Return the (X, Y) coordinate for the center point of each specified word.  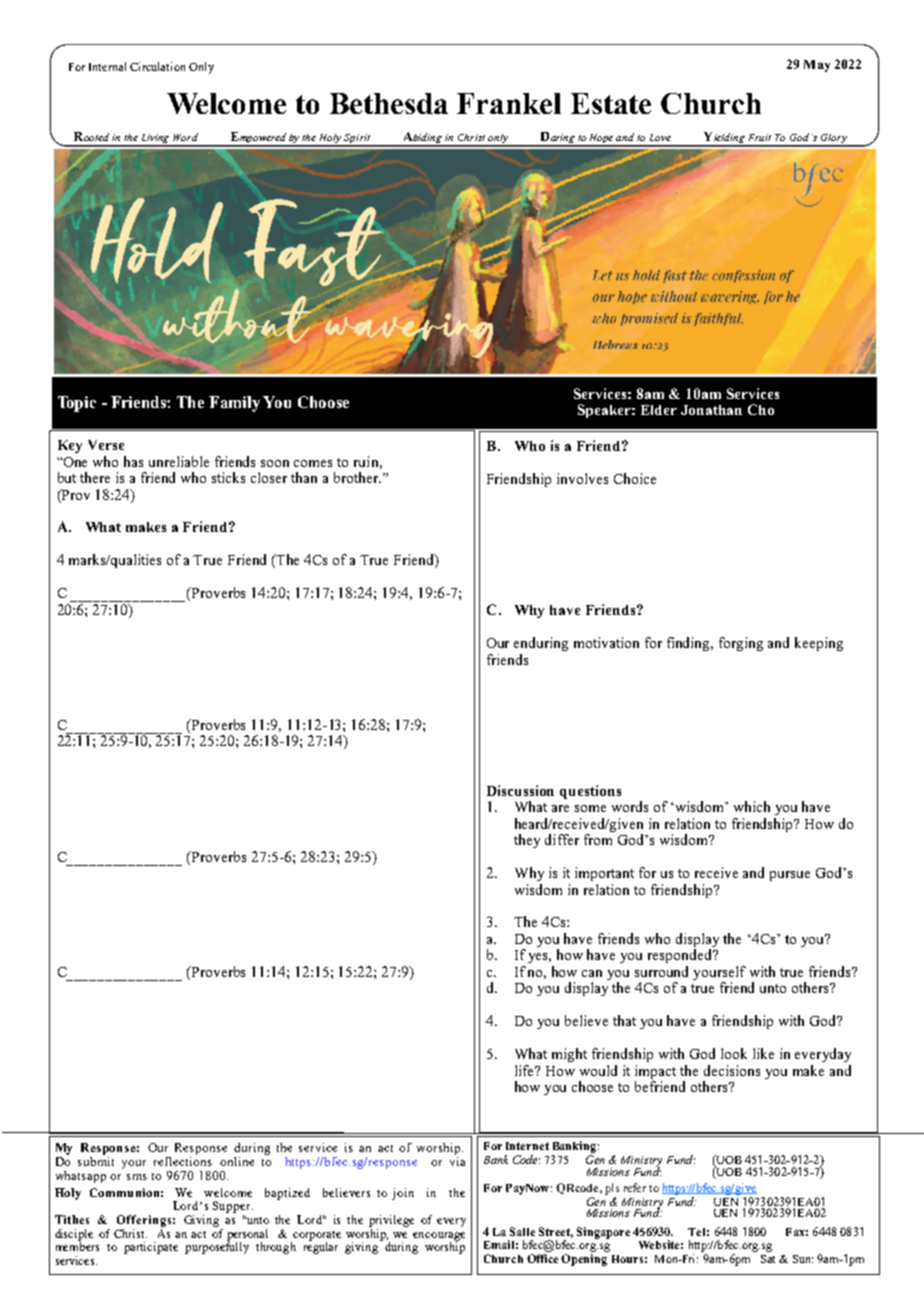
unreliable (179, 461)
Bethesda (389, 103)
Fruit (760, 137)
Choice (635, 478)
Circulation (157, 66)
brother (357, 477)
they (527, 841)
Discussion (520, 790)
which (752, 806)
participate (151, 1248)
